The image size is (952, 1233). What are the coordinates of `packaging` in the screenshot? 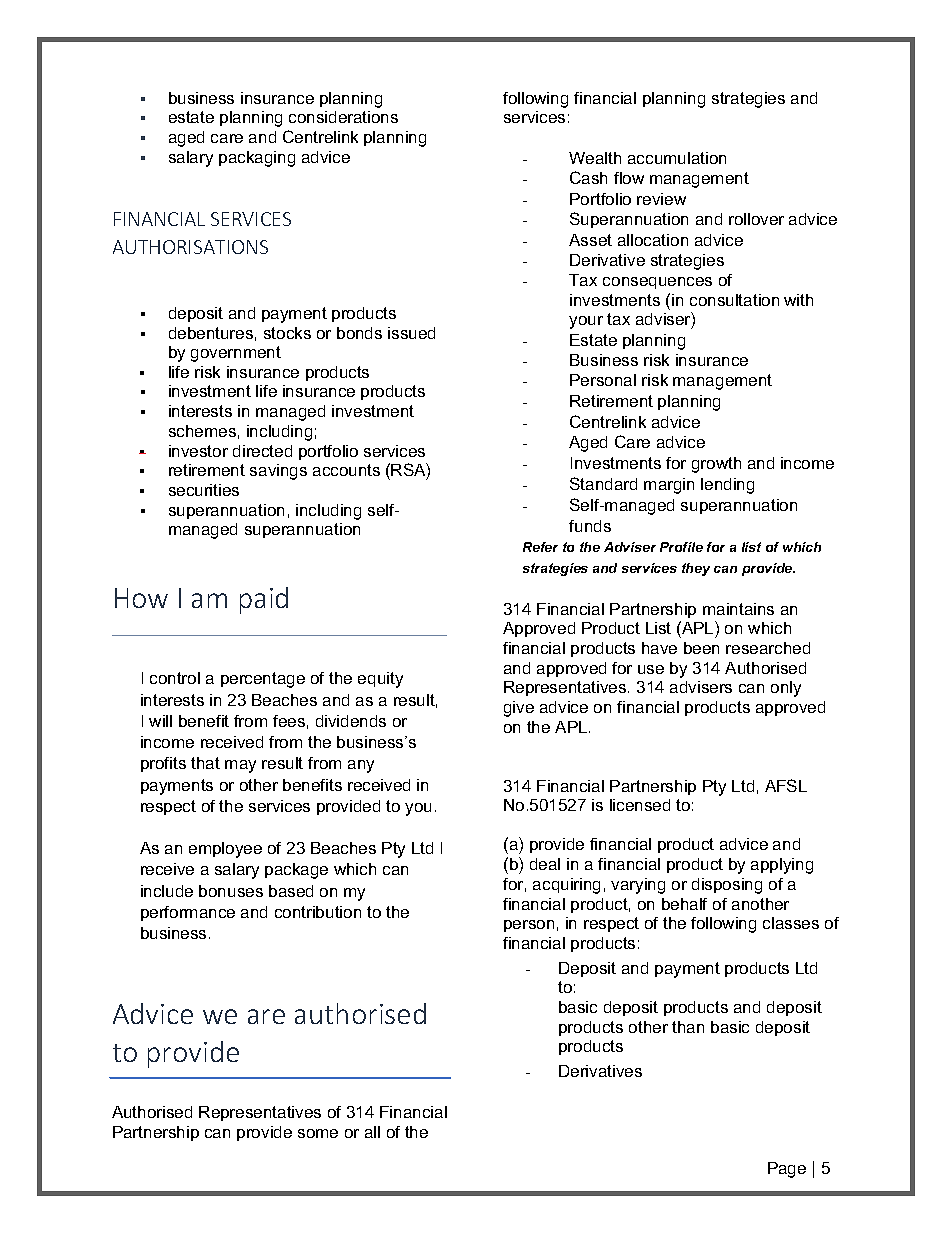 It's located at (257, 159).
